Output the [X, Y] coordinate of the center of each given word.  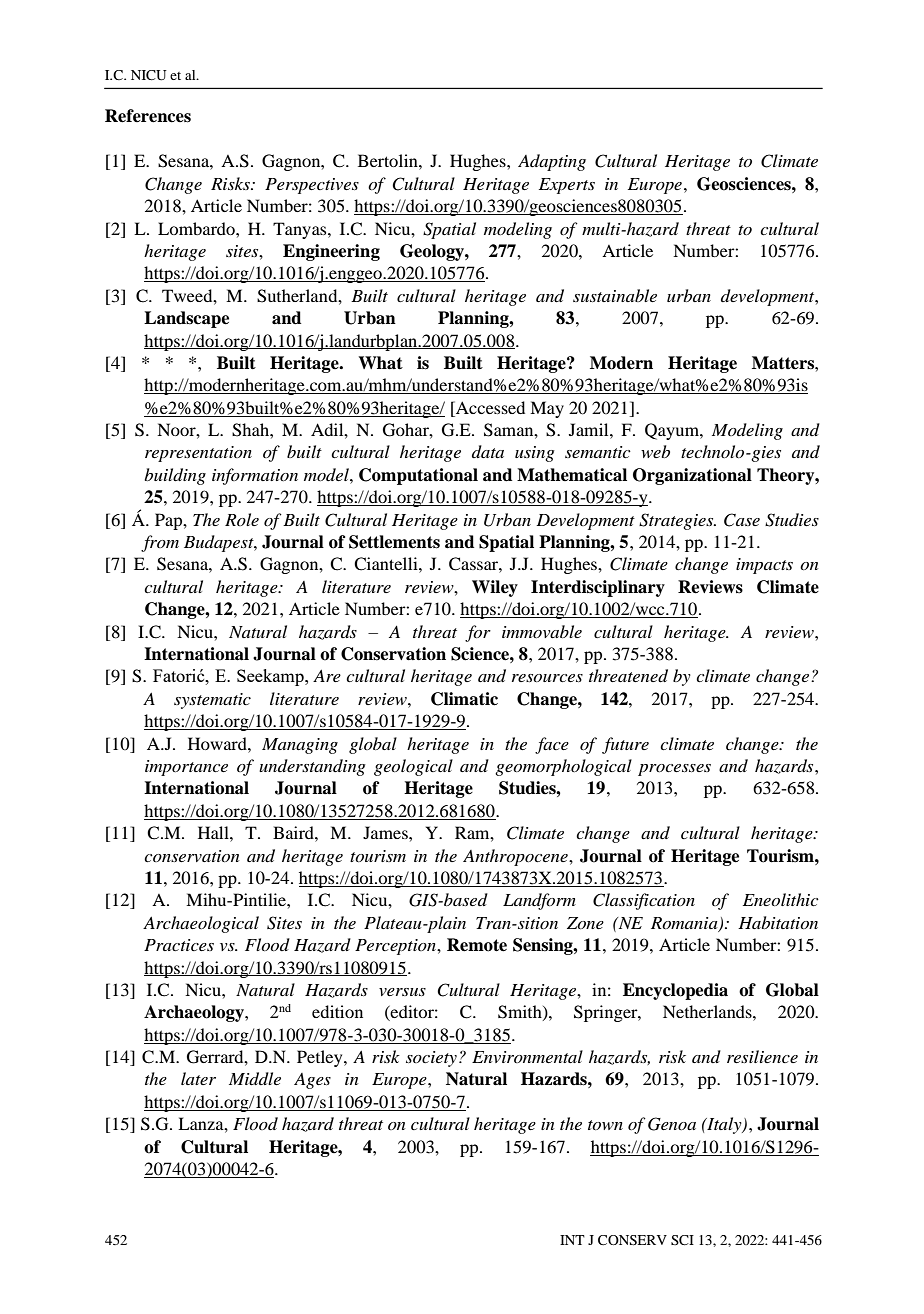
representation [198, 454]
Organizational [692, 476]
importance [186, 768]
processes [674, 770]
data [488, 451]
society [431, 1059]
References [148, 116]
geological [413, 767]
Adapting [552, 162]
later [198, 1078]
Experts [567, 186]
